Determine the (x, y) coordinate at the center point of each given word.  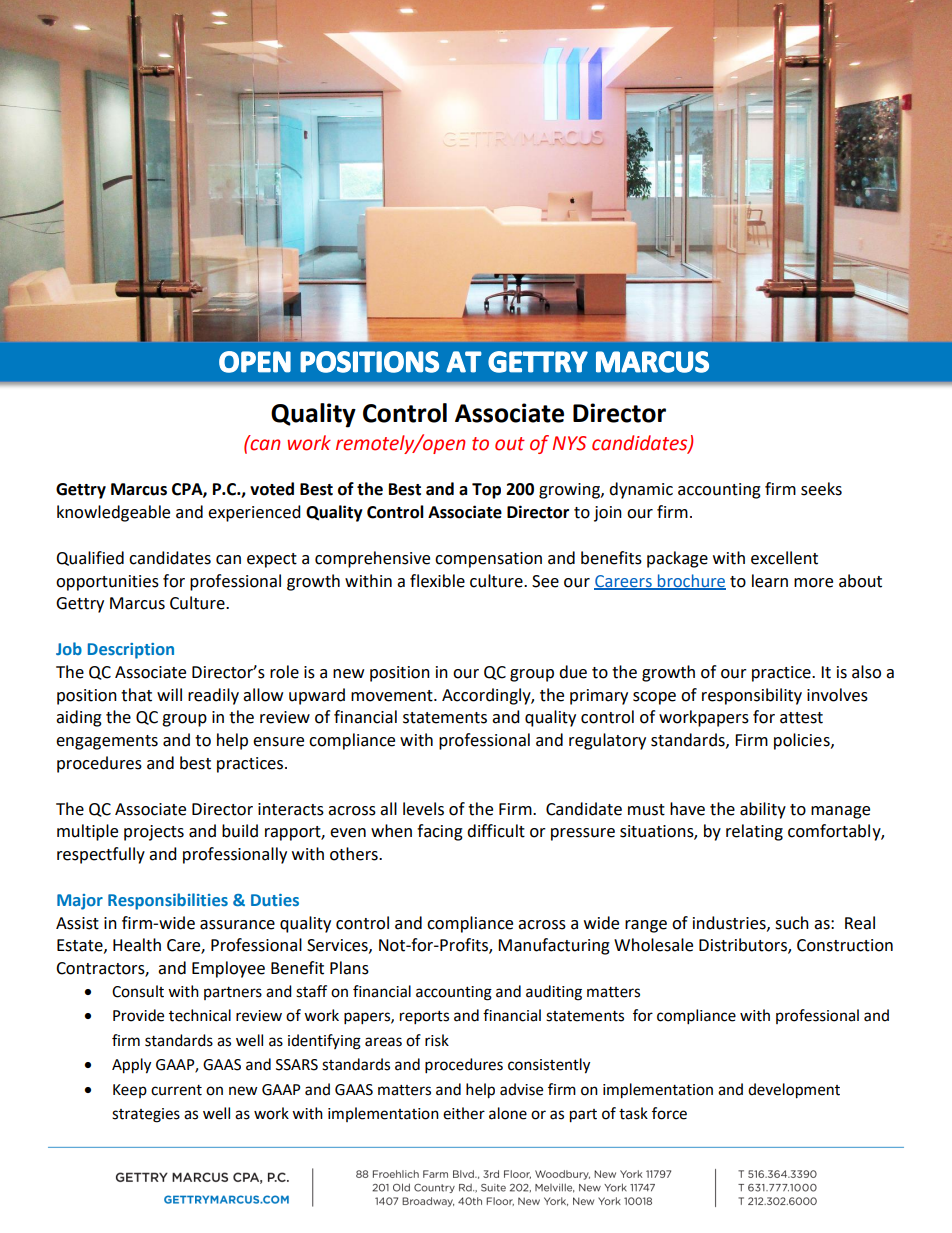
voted (272, 489)
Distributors (744, 946)
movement (393, 696)
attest (801, 718)
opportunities (107, 583)
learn (770, 581)
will (169, 694)
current (176, 1090)
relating (754, 832)
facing (440, 832)
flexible (437, 581)
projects (154, 833)
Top (486, 491)
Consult (138, 991)
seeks (821, 489)
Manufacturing (554, 946)
